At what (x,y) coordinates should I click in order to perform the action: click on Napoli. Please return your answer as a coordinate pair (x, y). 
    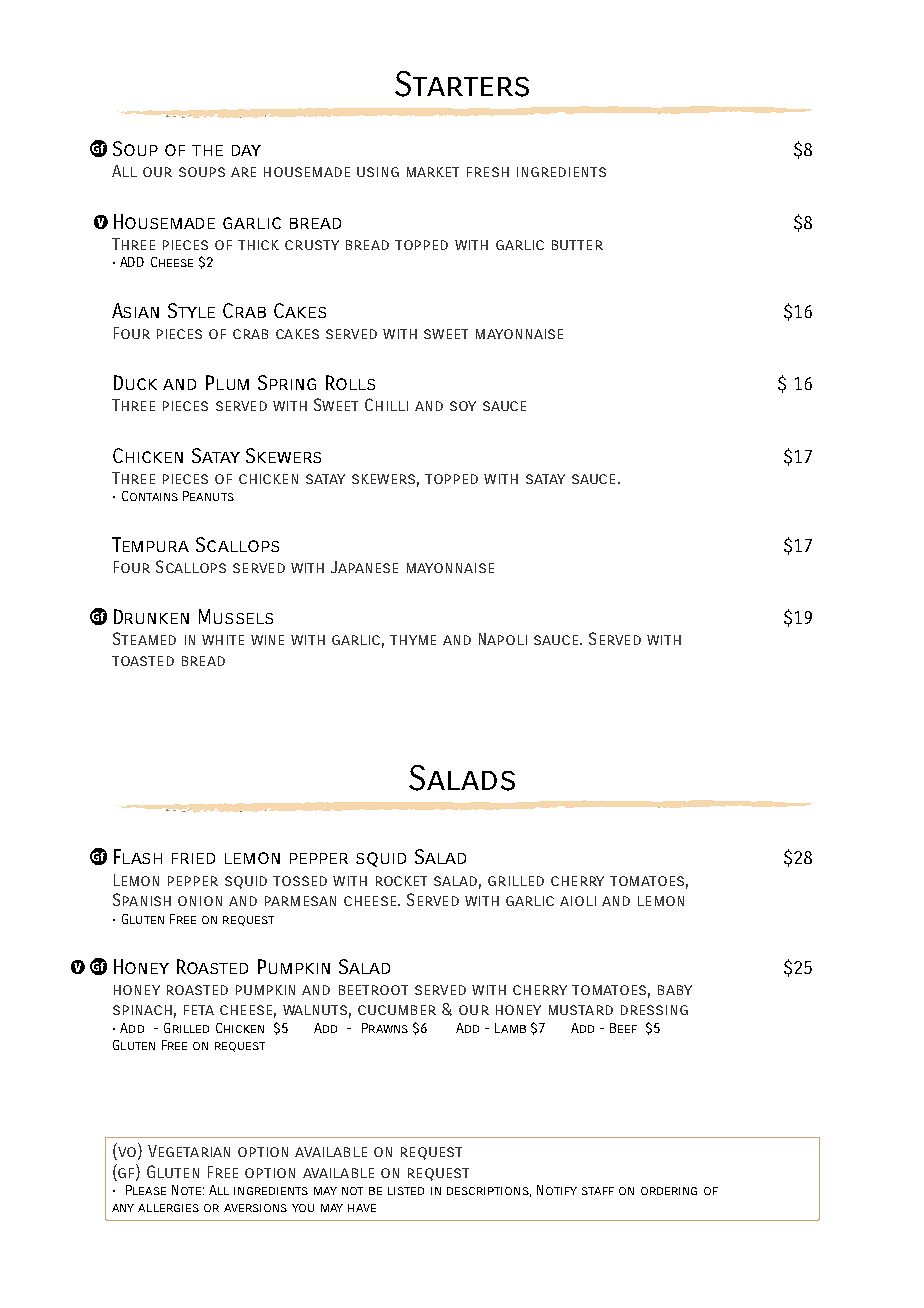
    Looking at the image, I should click on (503, 639).
